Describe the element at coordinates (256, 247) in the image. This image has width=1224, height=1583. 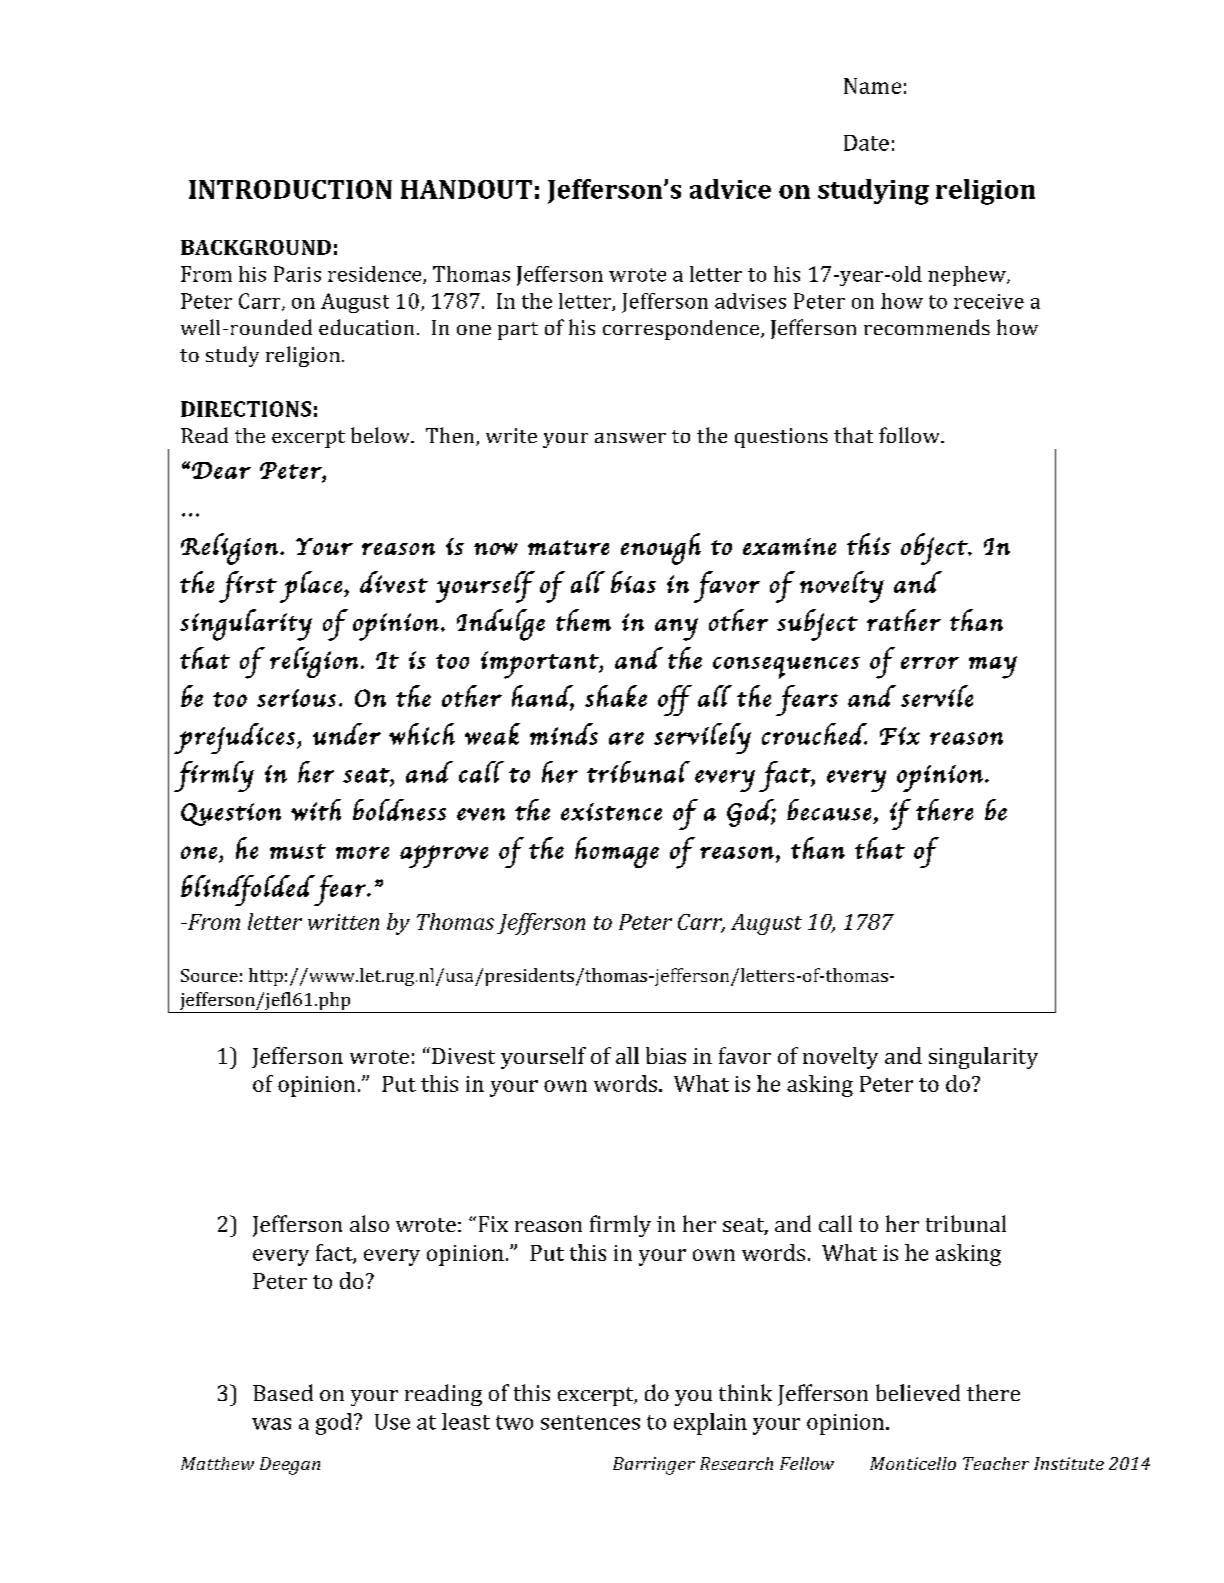
I see `BACKGROUND` at that location.
